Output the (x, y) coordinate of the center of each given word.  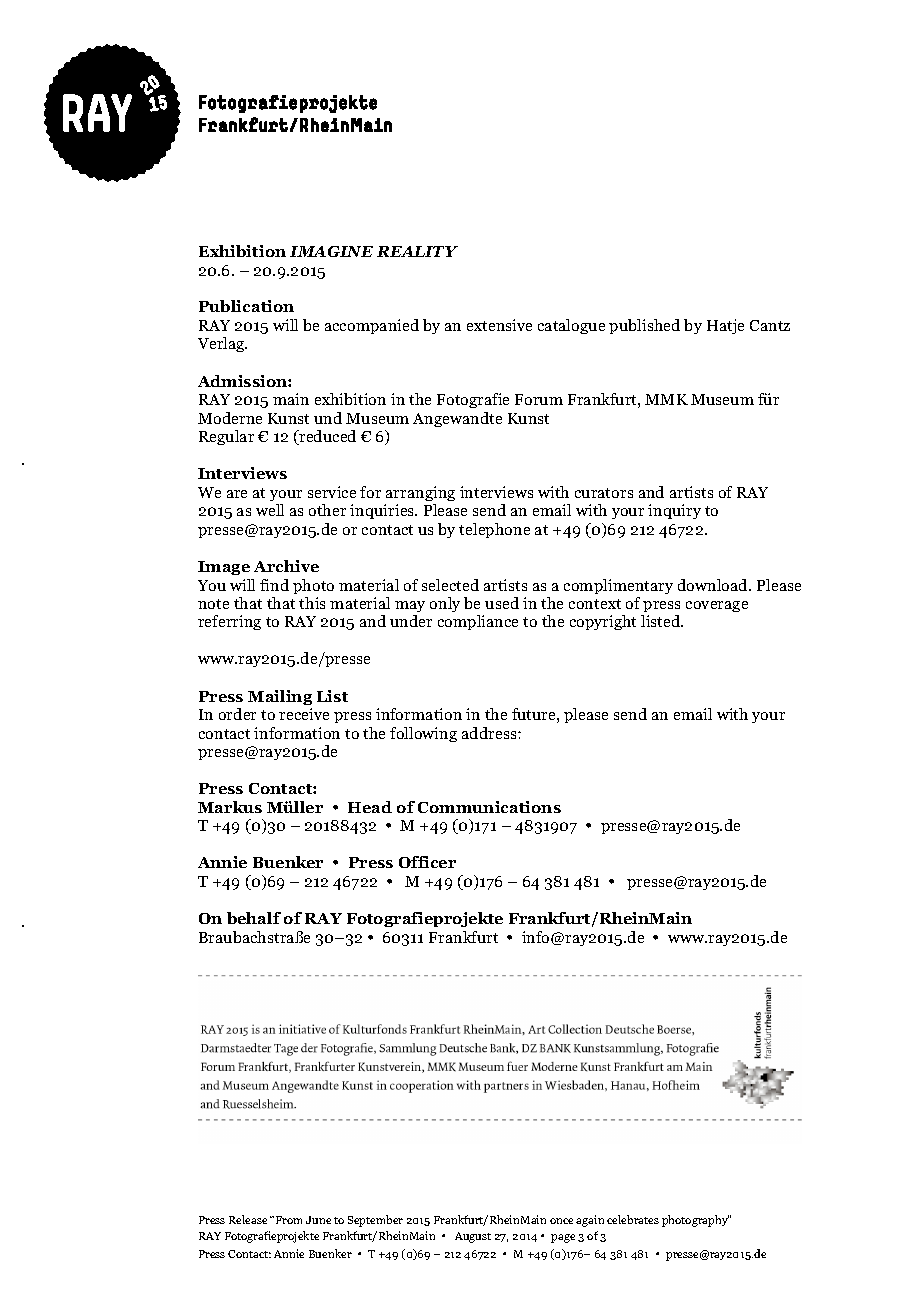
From (289, 1220)
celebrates (633, 1219)
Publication (246, 306)
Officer (427, 862)
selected (450, 585)
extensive (499, 325)
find (274, 585)
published (644, 326)
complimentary (618, 586)
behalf (254, 918)
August (473, 1237)
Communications (489, 807)
